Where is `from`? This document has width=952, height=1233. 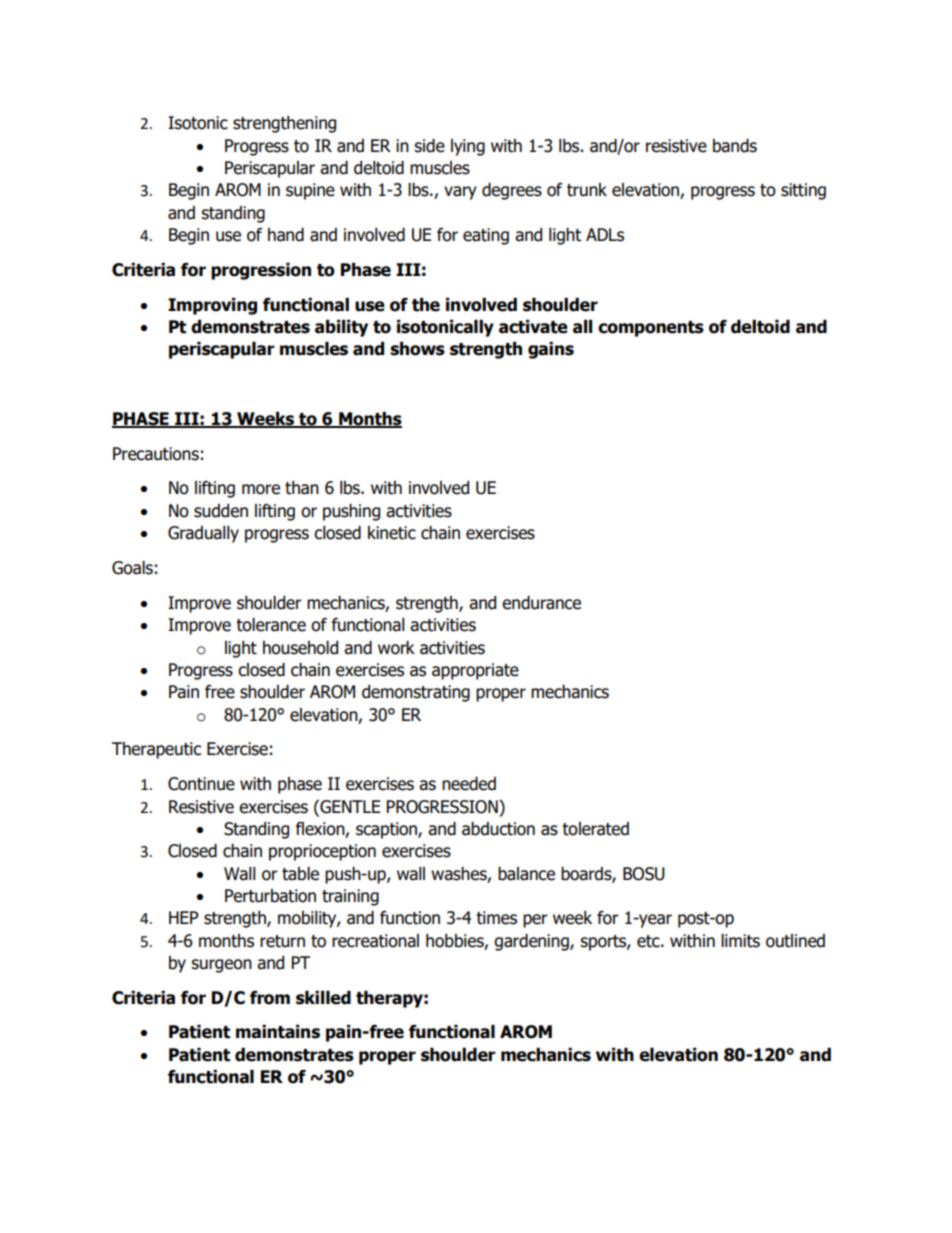
from is located at coordinates (270, 998).
